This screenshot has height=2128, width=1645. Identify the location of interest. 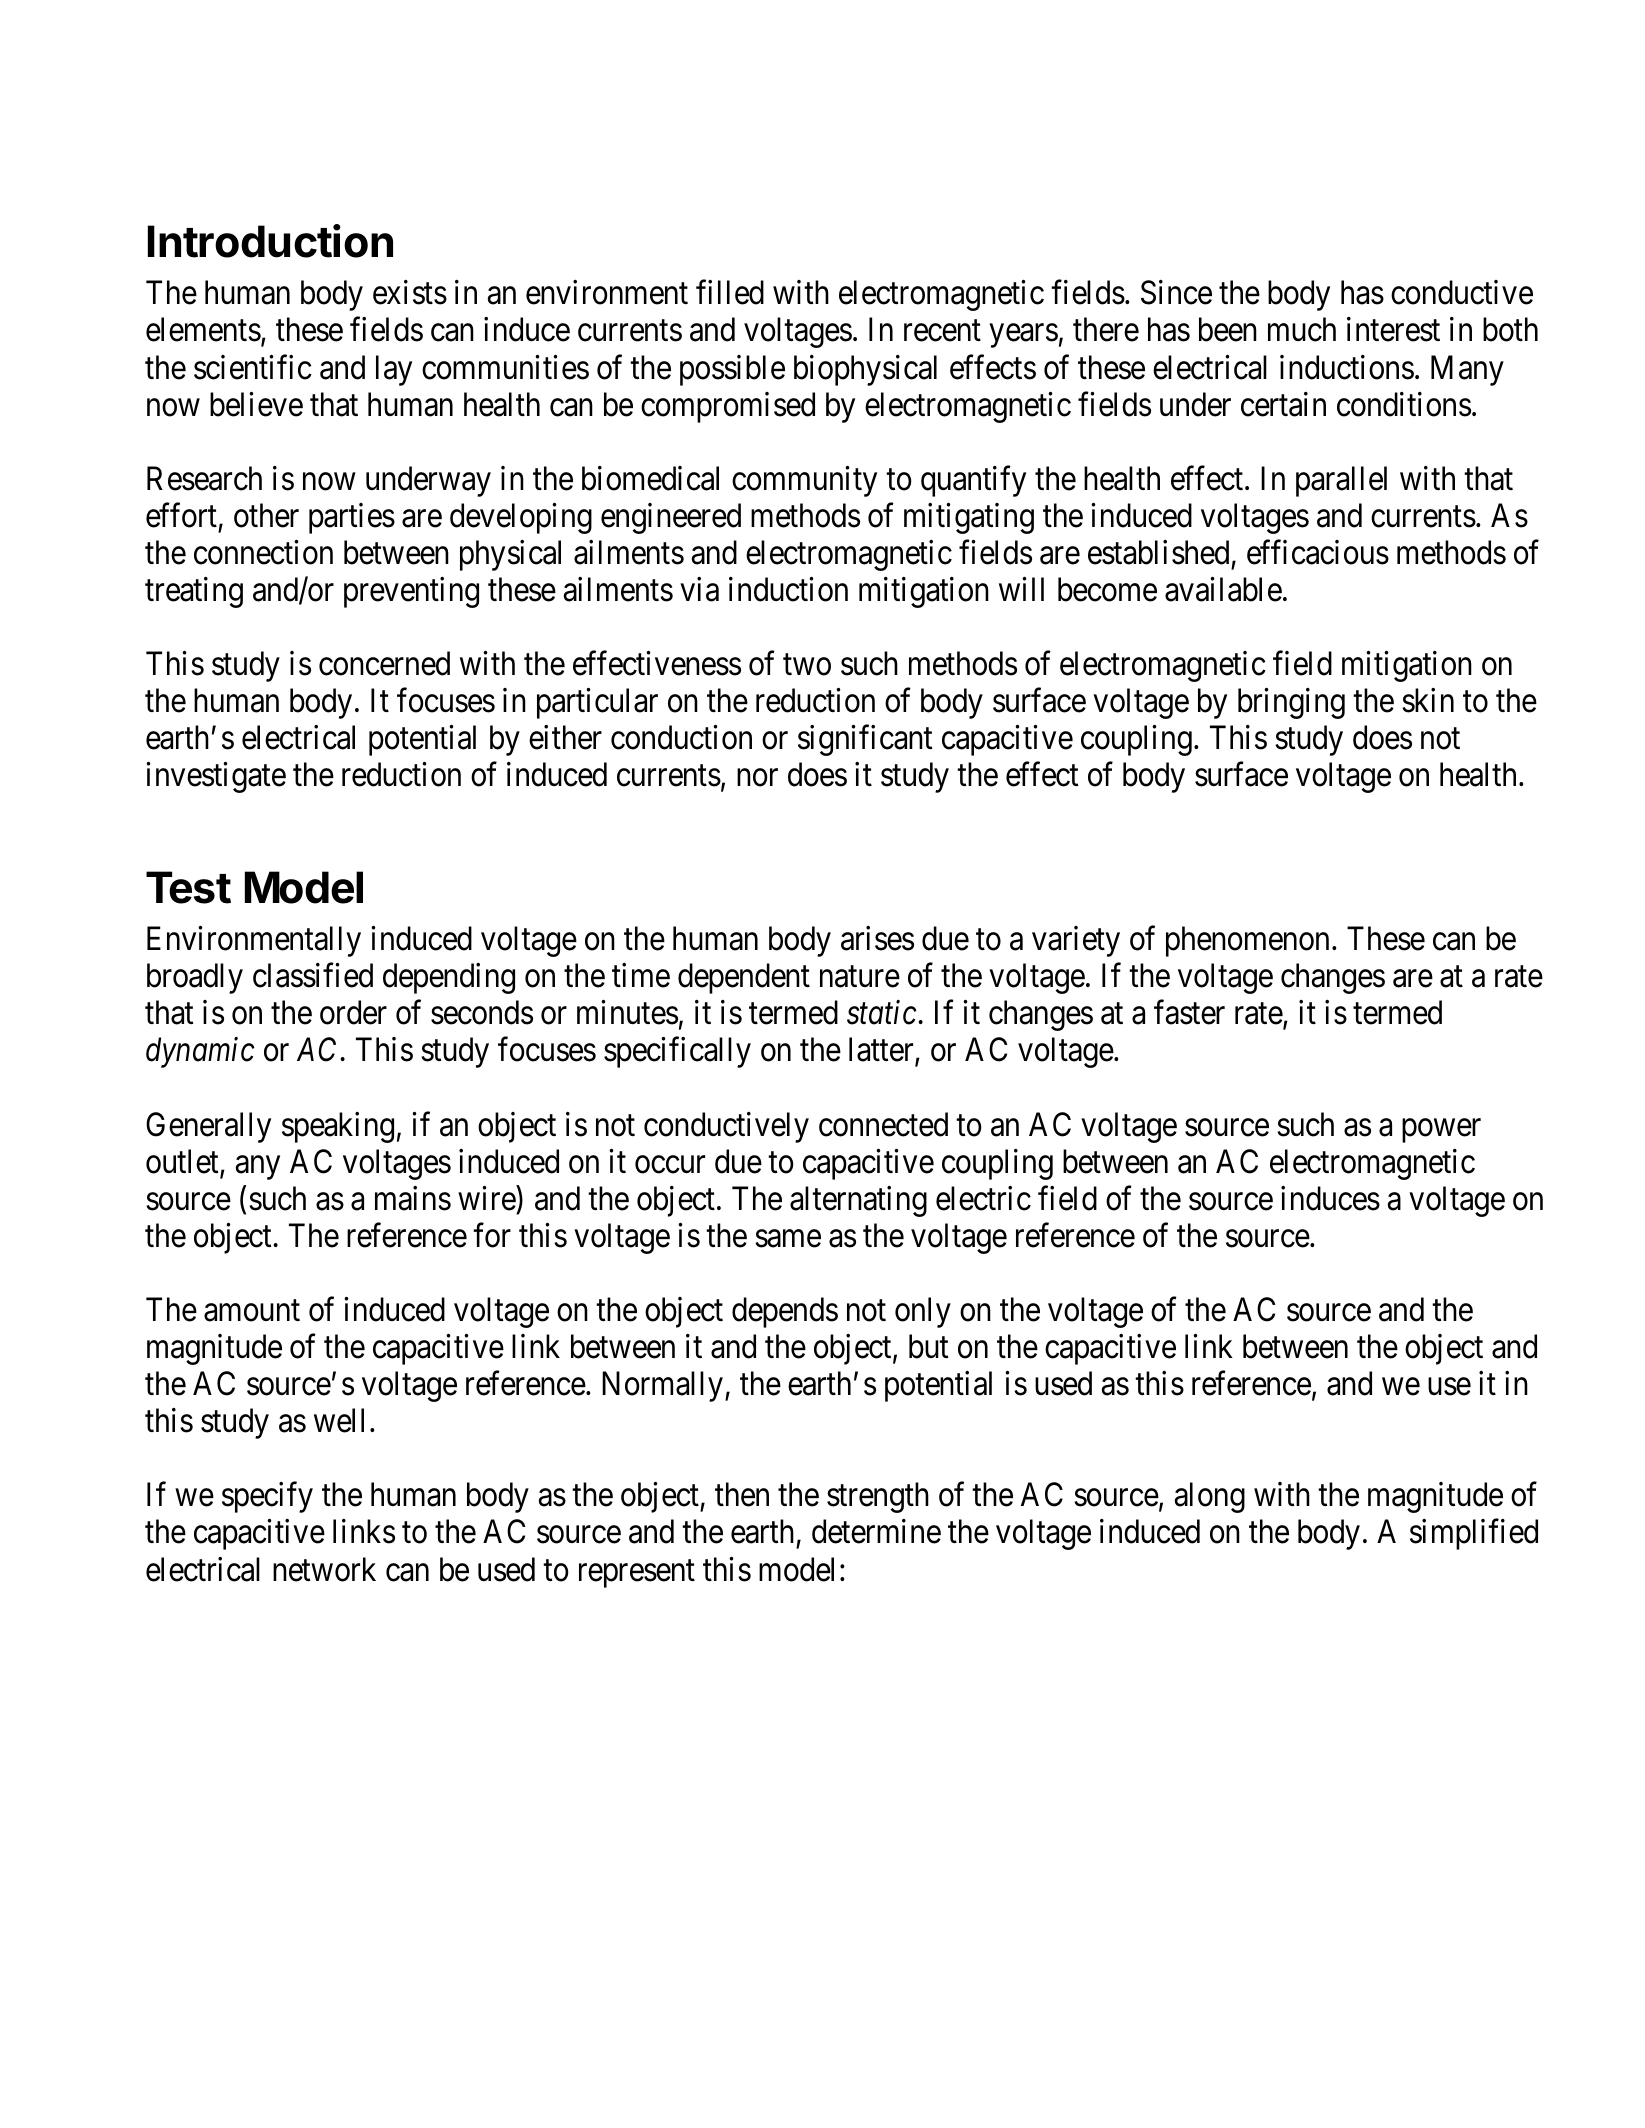
(1393, 329).
